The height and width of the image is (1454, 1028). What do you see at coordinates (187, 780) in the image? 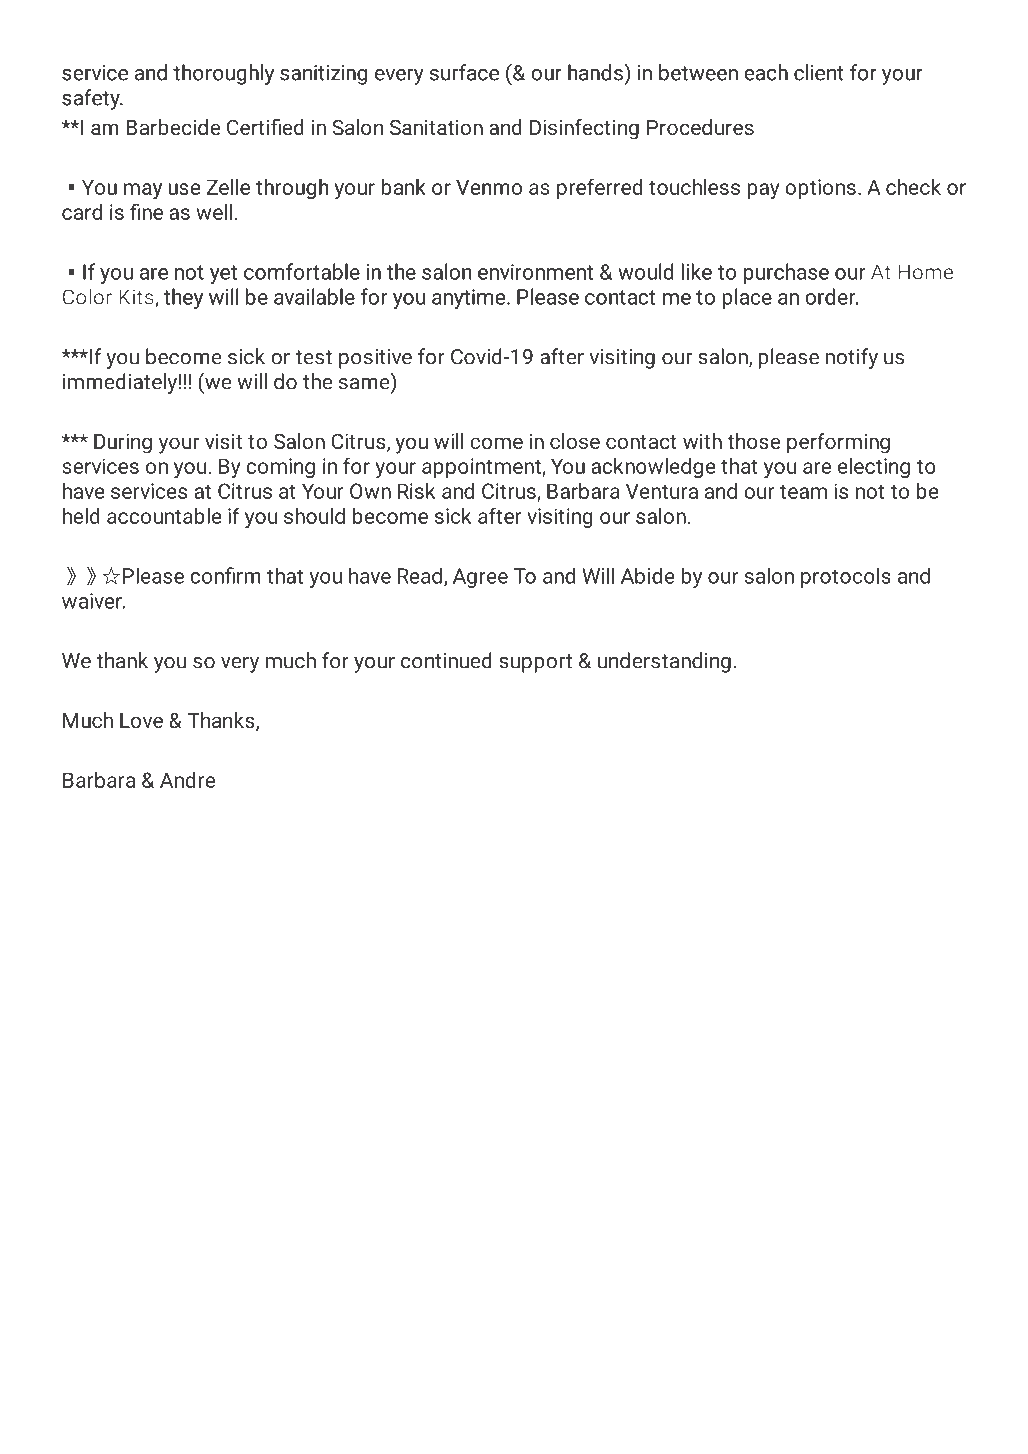
I see `Andre` at bounding box center [187, 780].
